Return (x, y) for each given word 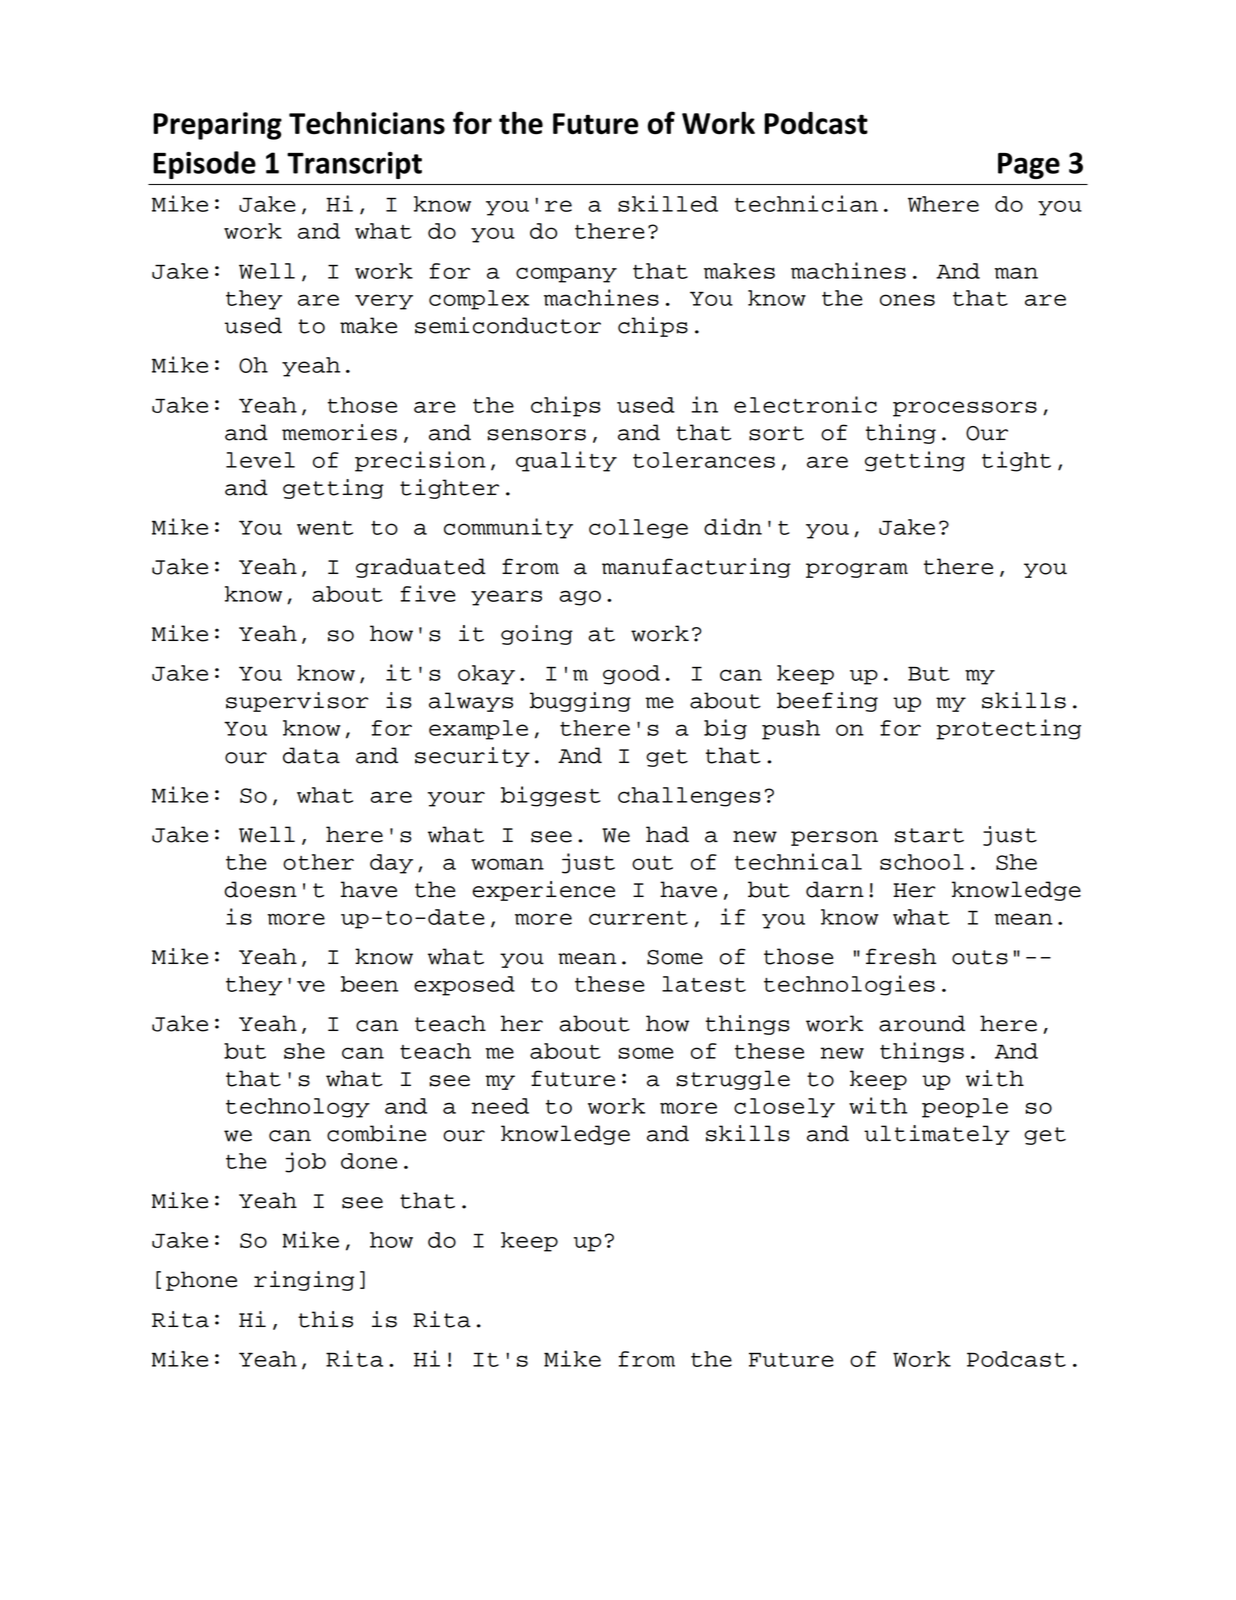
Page (1029, 166)
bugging (580, 702)
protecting (1008, 729)
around (922, 1023)
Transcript (354, 165)
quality (566, 461)
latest (704, 984)
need (500, 1106)
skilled (668, 203)
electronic (805, 404)
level (260, 460)
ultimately (937, 1135)
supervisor (297, 702)
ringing (304, 1281)
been (369, 984)
